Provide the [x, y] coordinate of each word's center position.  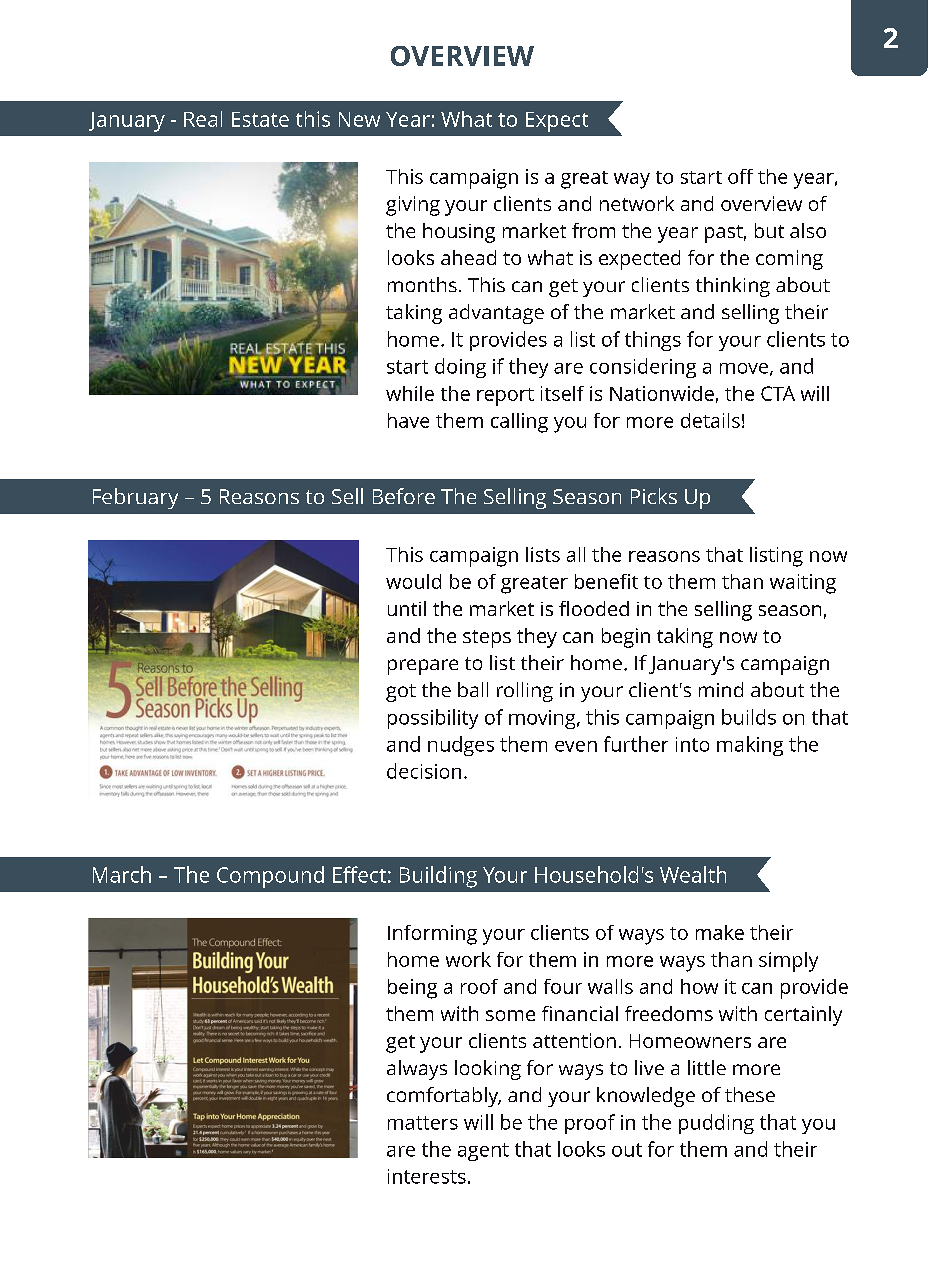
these [750, 1094]
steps [487, 639]
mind [721, 689]
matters [423, 1123]
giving [413, 206]
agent [483, 1152]
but [769, 230]
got [401, 693]
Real [203, 119]
